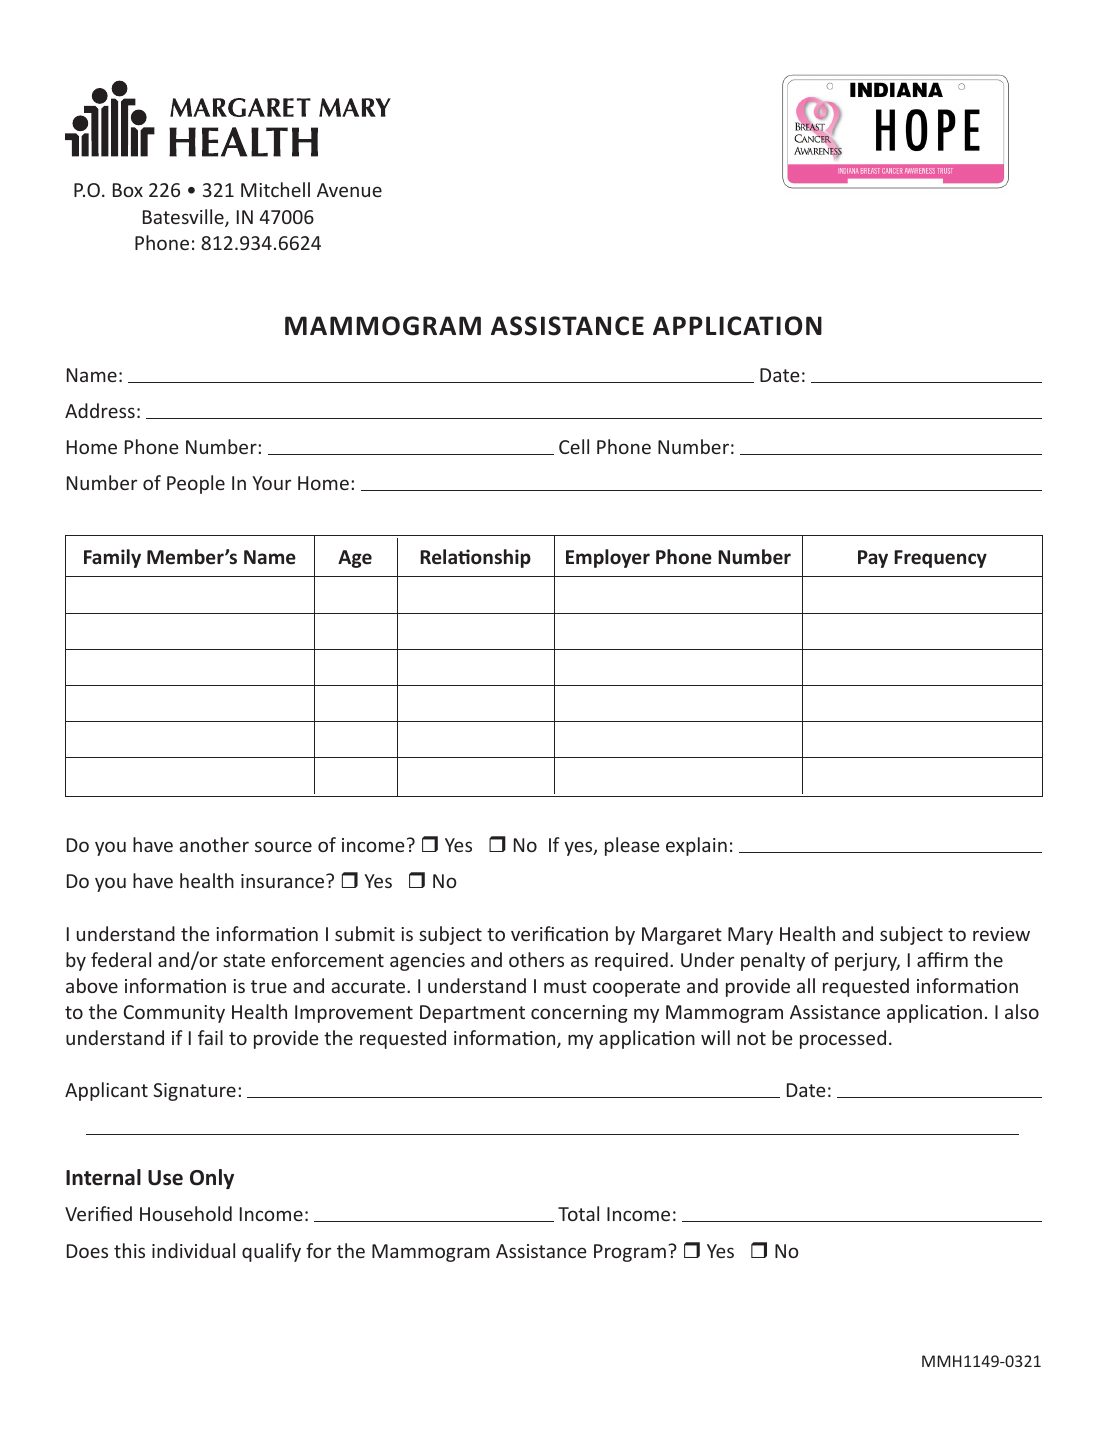 This screenshot has height=1433, width=1107. What do you see at coordinates (349, 190) in the screenshot?
I see `Avenue` at bounding box center [349, 190].
